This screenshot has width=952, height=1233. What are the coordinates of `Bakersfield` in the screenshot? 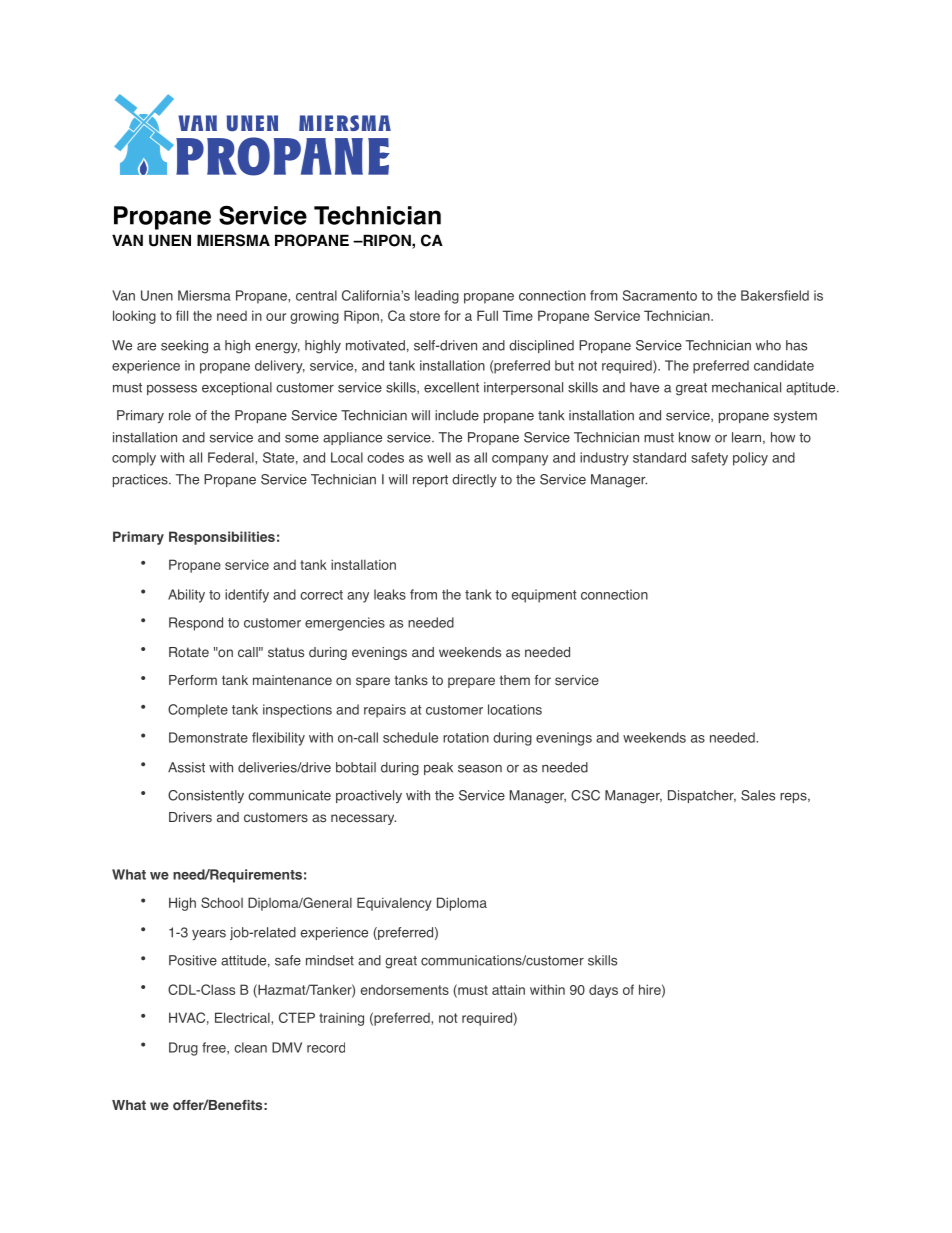 It's located at (775, 295).
